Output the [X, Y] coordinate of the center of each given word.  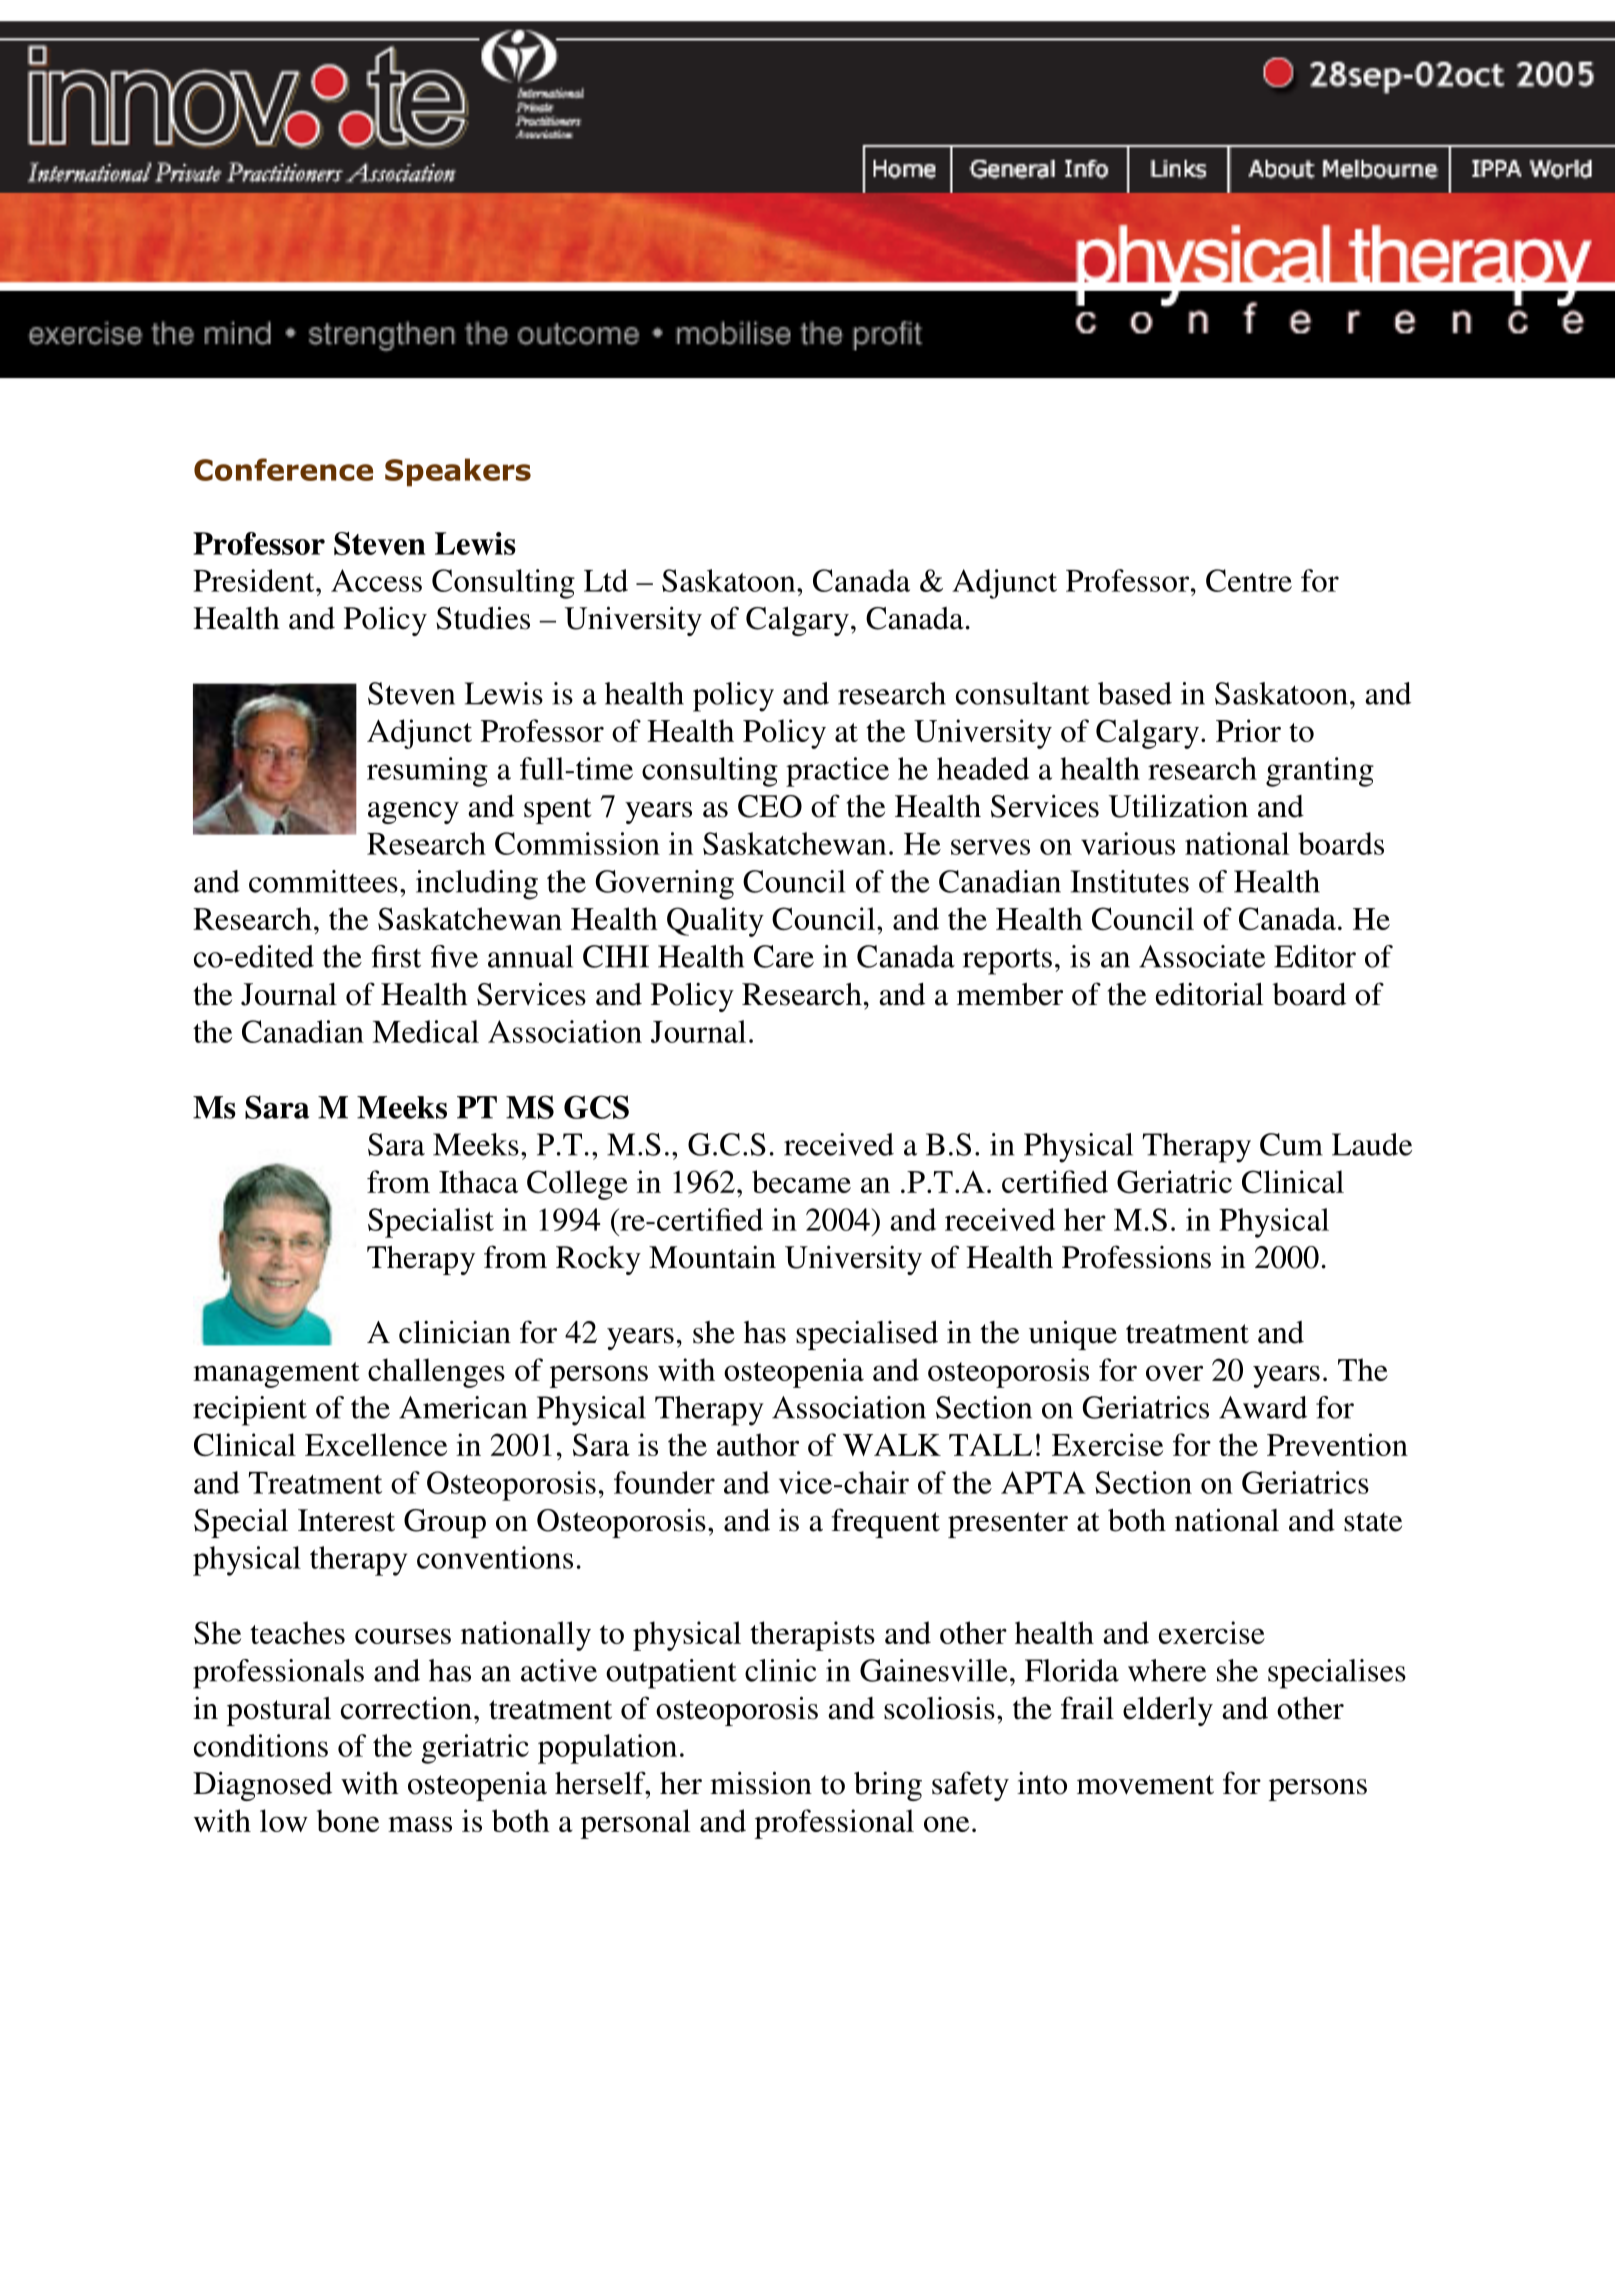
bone [348, 1820]
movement [1145, 1785]
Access [376, 580]
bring [888, 1786]
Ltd [606, 580]
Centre [1249, 580]
